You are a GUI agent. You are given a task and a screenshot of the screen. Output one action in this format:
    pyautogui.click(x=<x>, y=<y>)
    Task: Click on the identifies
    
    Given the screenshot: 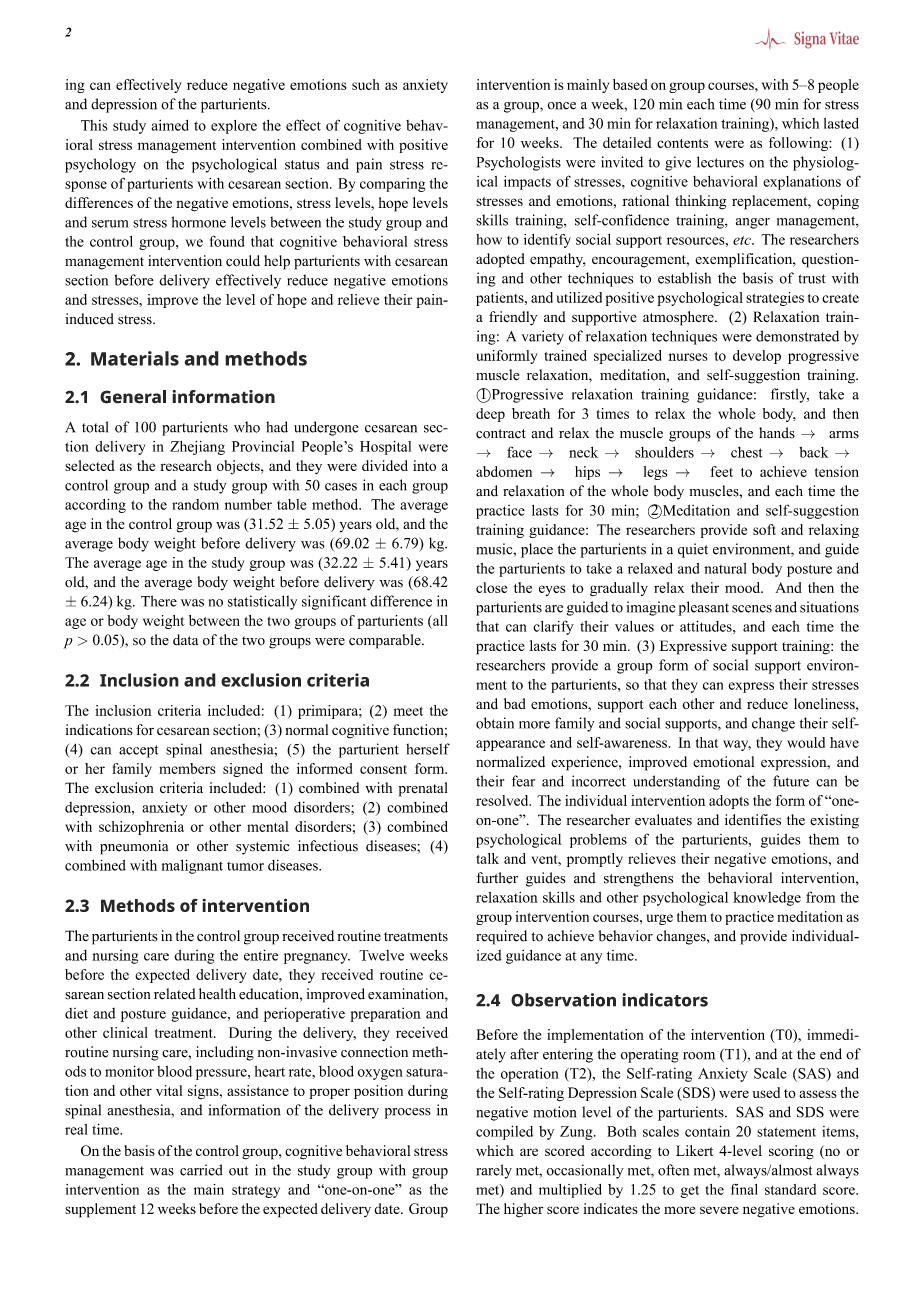 What is the action you would take?
    pyautogui.click(x=753, y=820)
